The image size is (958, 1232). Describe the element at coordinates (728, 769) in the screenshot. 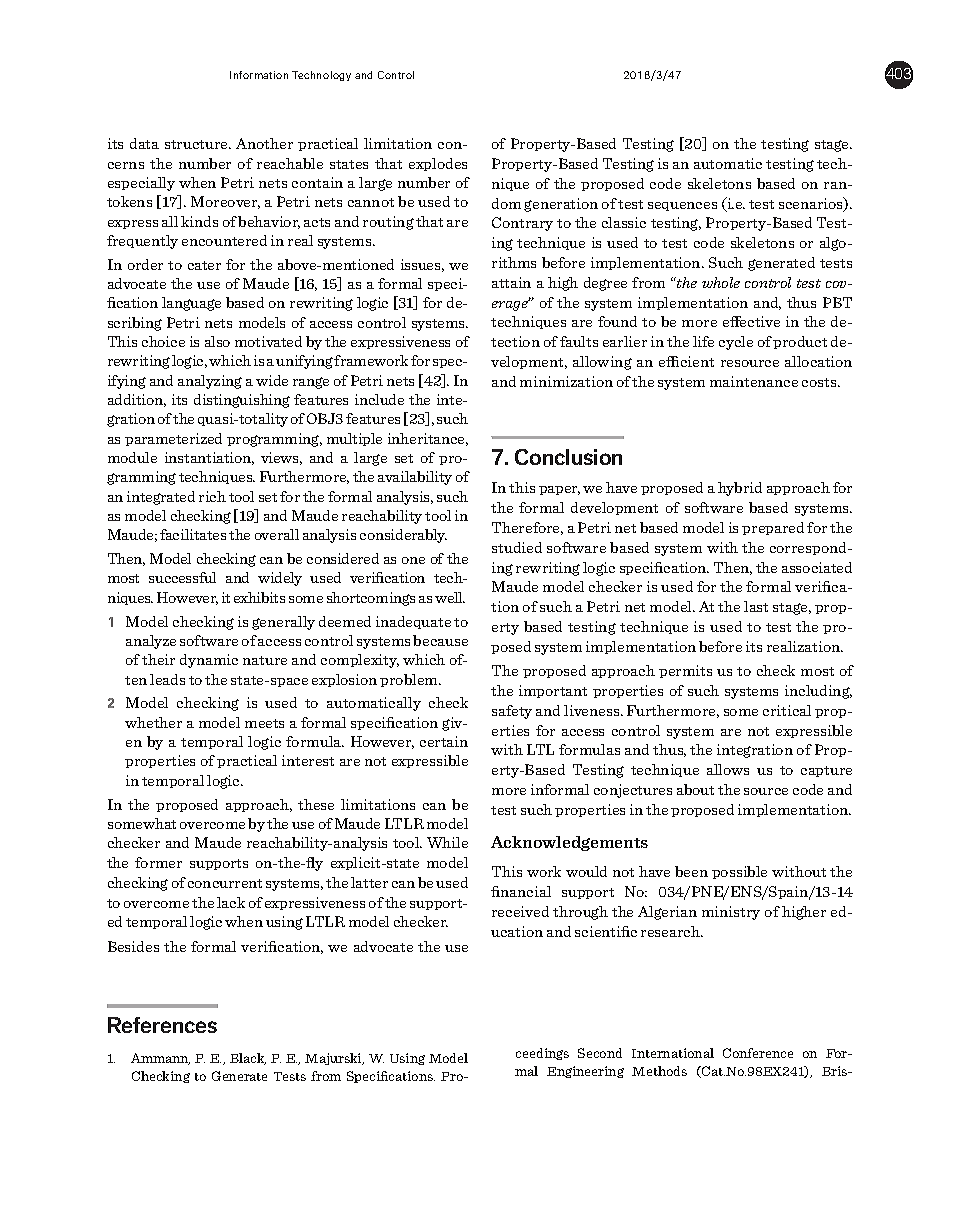

I see `allows` at that location.
